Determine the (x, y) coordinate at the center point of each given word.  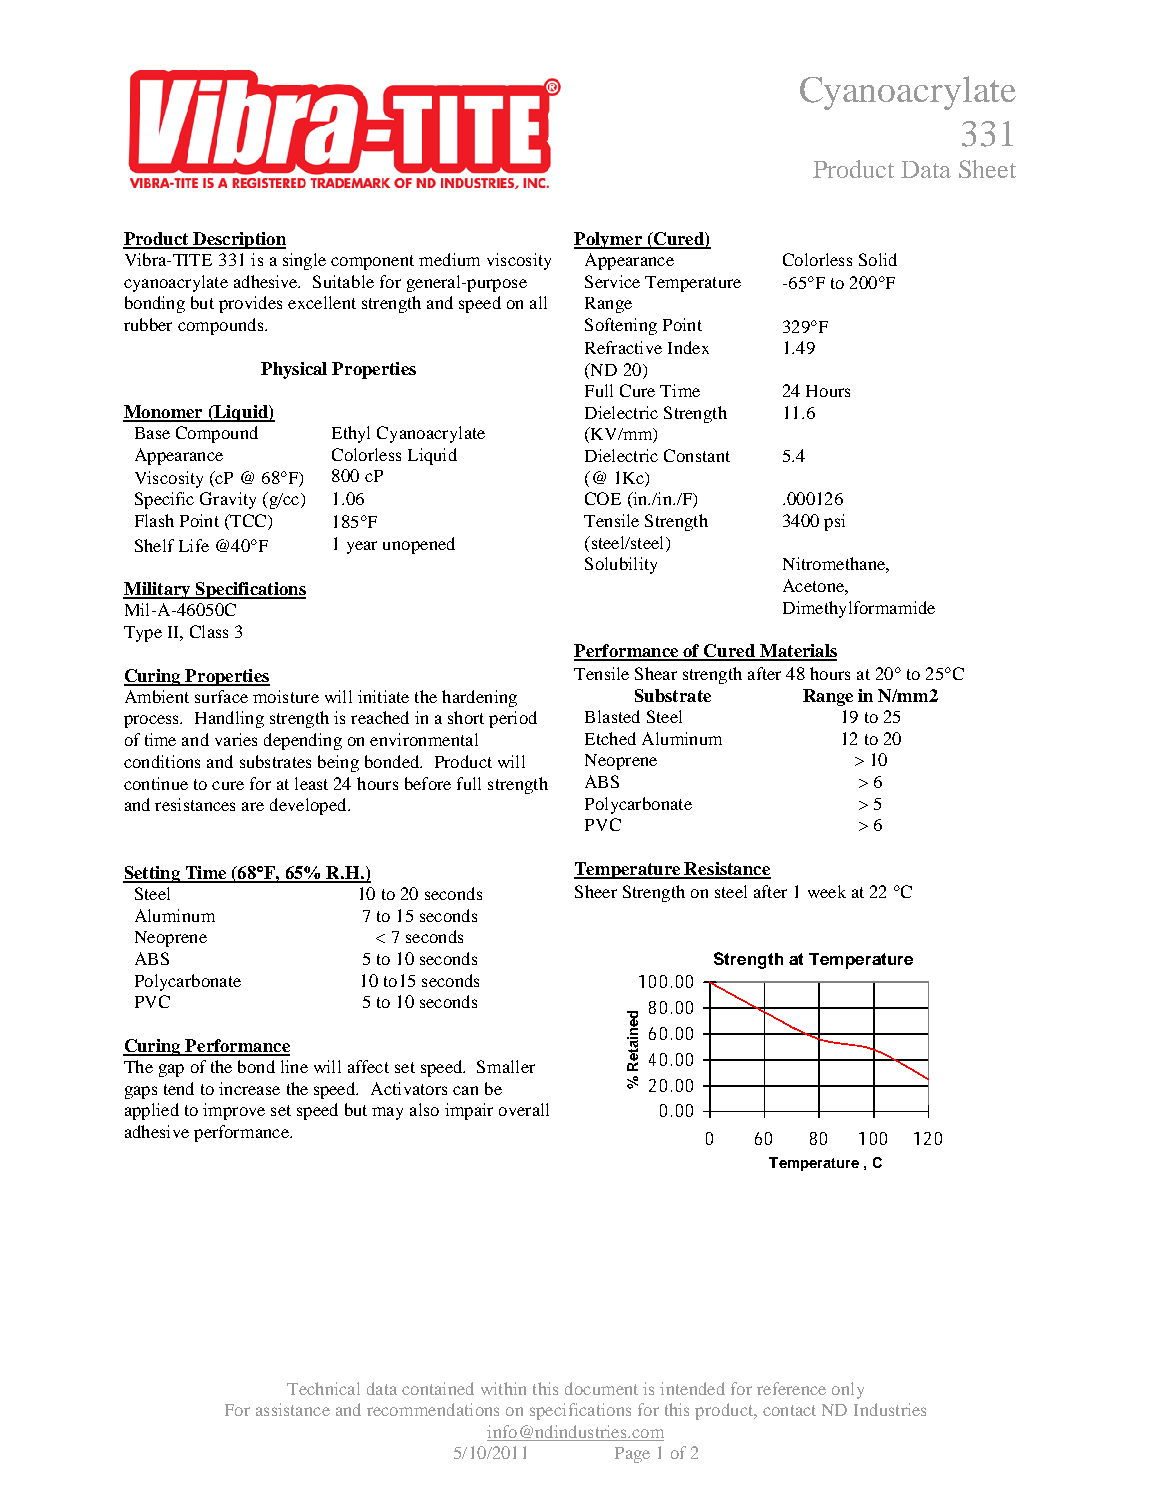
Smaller (506, 1066)
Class (209, 631)
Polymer (609, 240)
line (294, 1066)
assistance (293, 1409)
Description (238, 240)
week (827, 891)
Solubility (621, 565)
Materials (797, 652)
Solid (878, 259)
